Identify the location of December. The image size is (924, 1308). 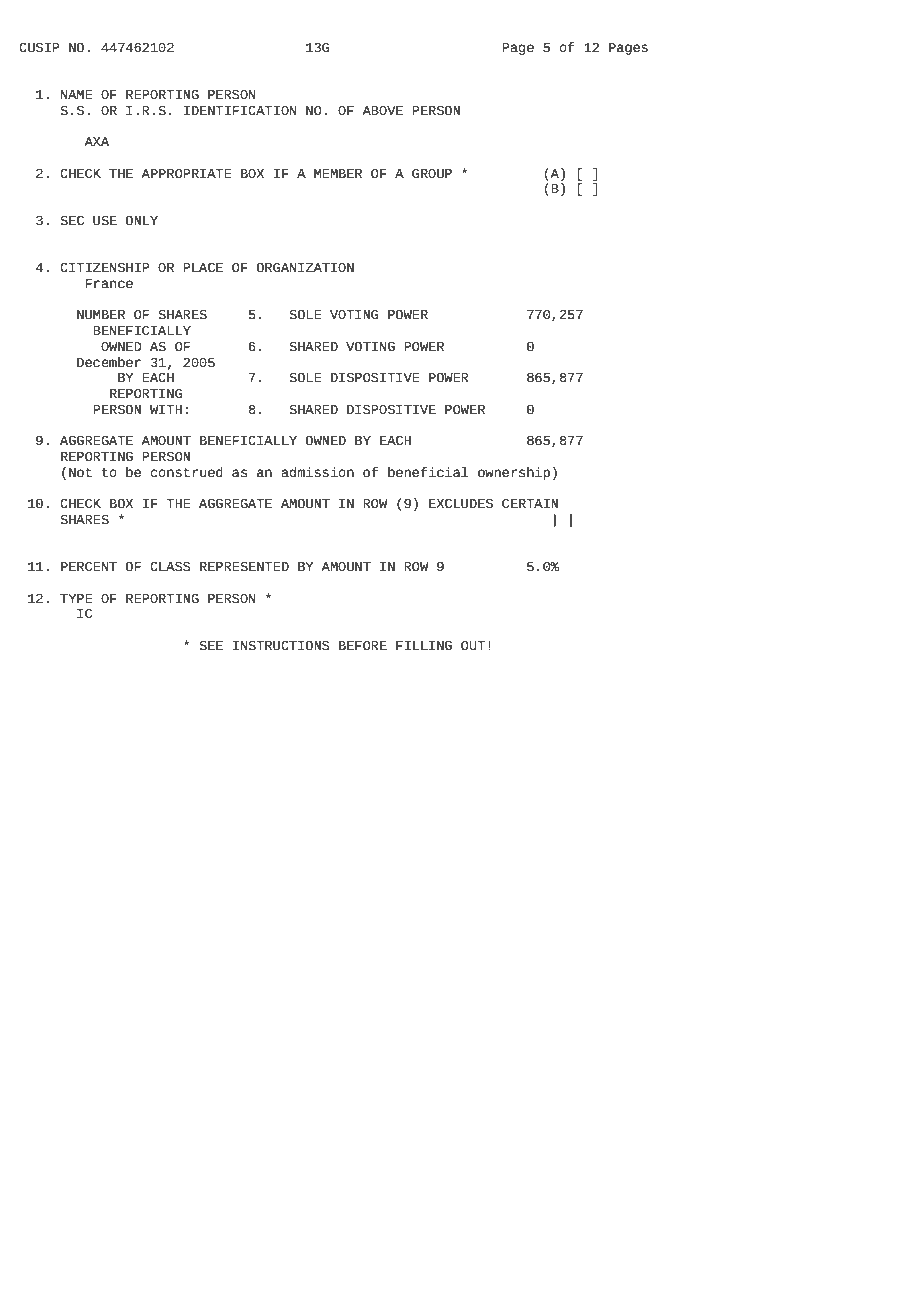
(109, 362).
